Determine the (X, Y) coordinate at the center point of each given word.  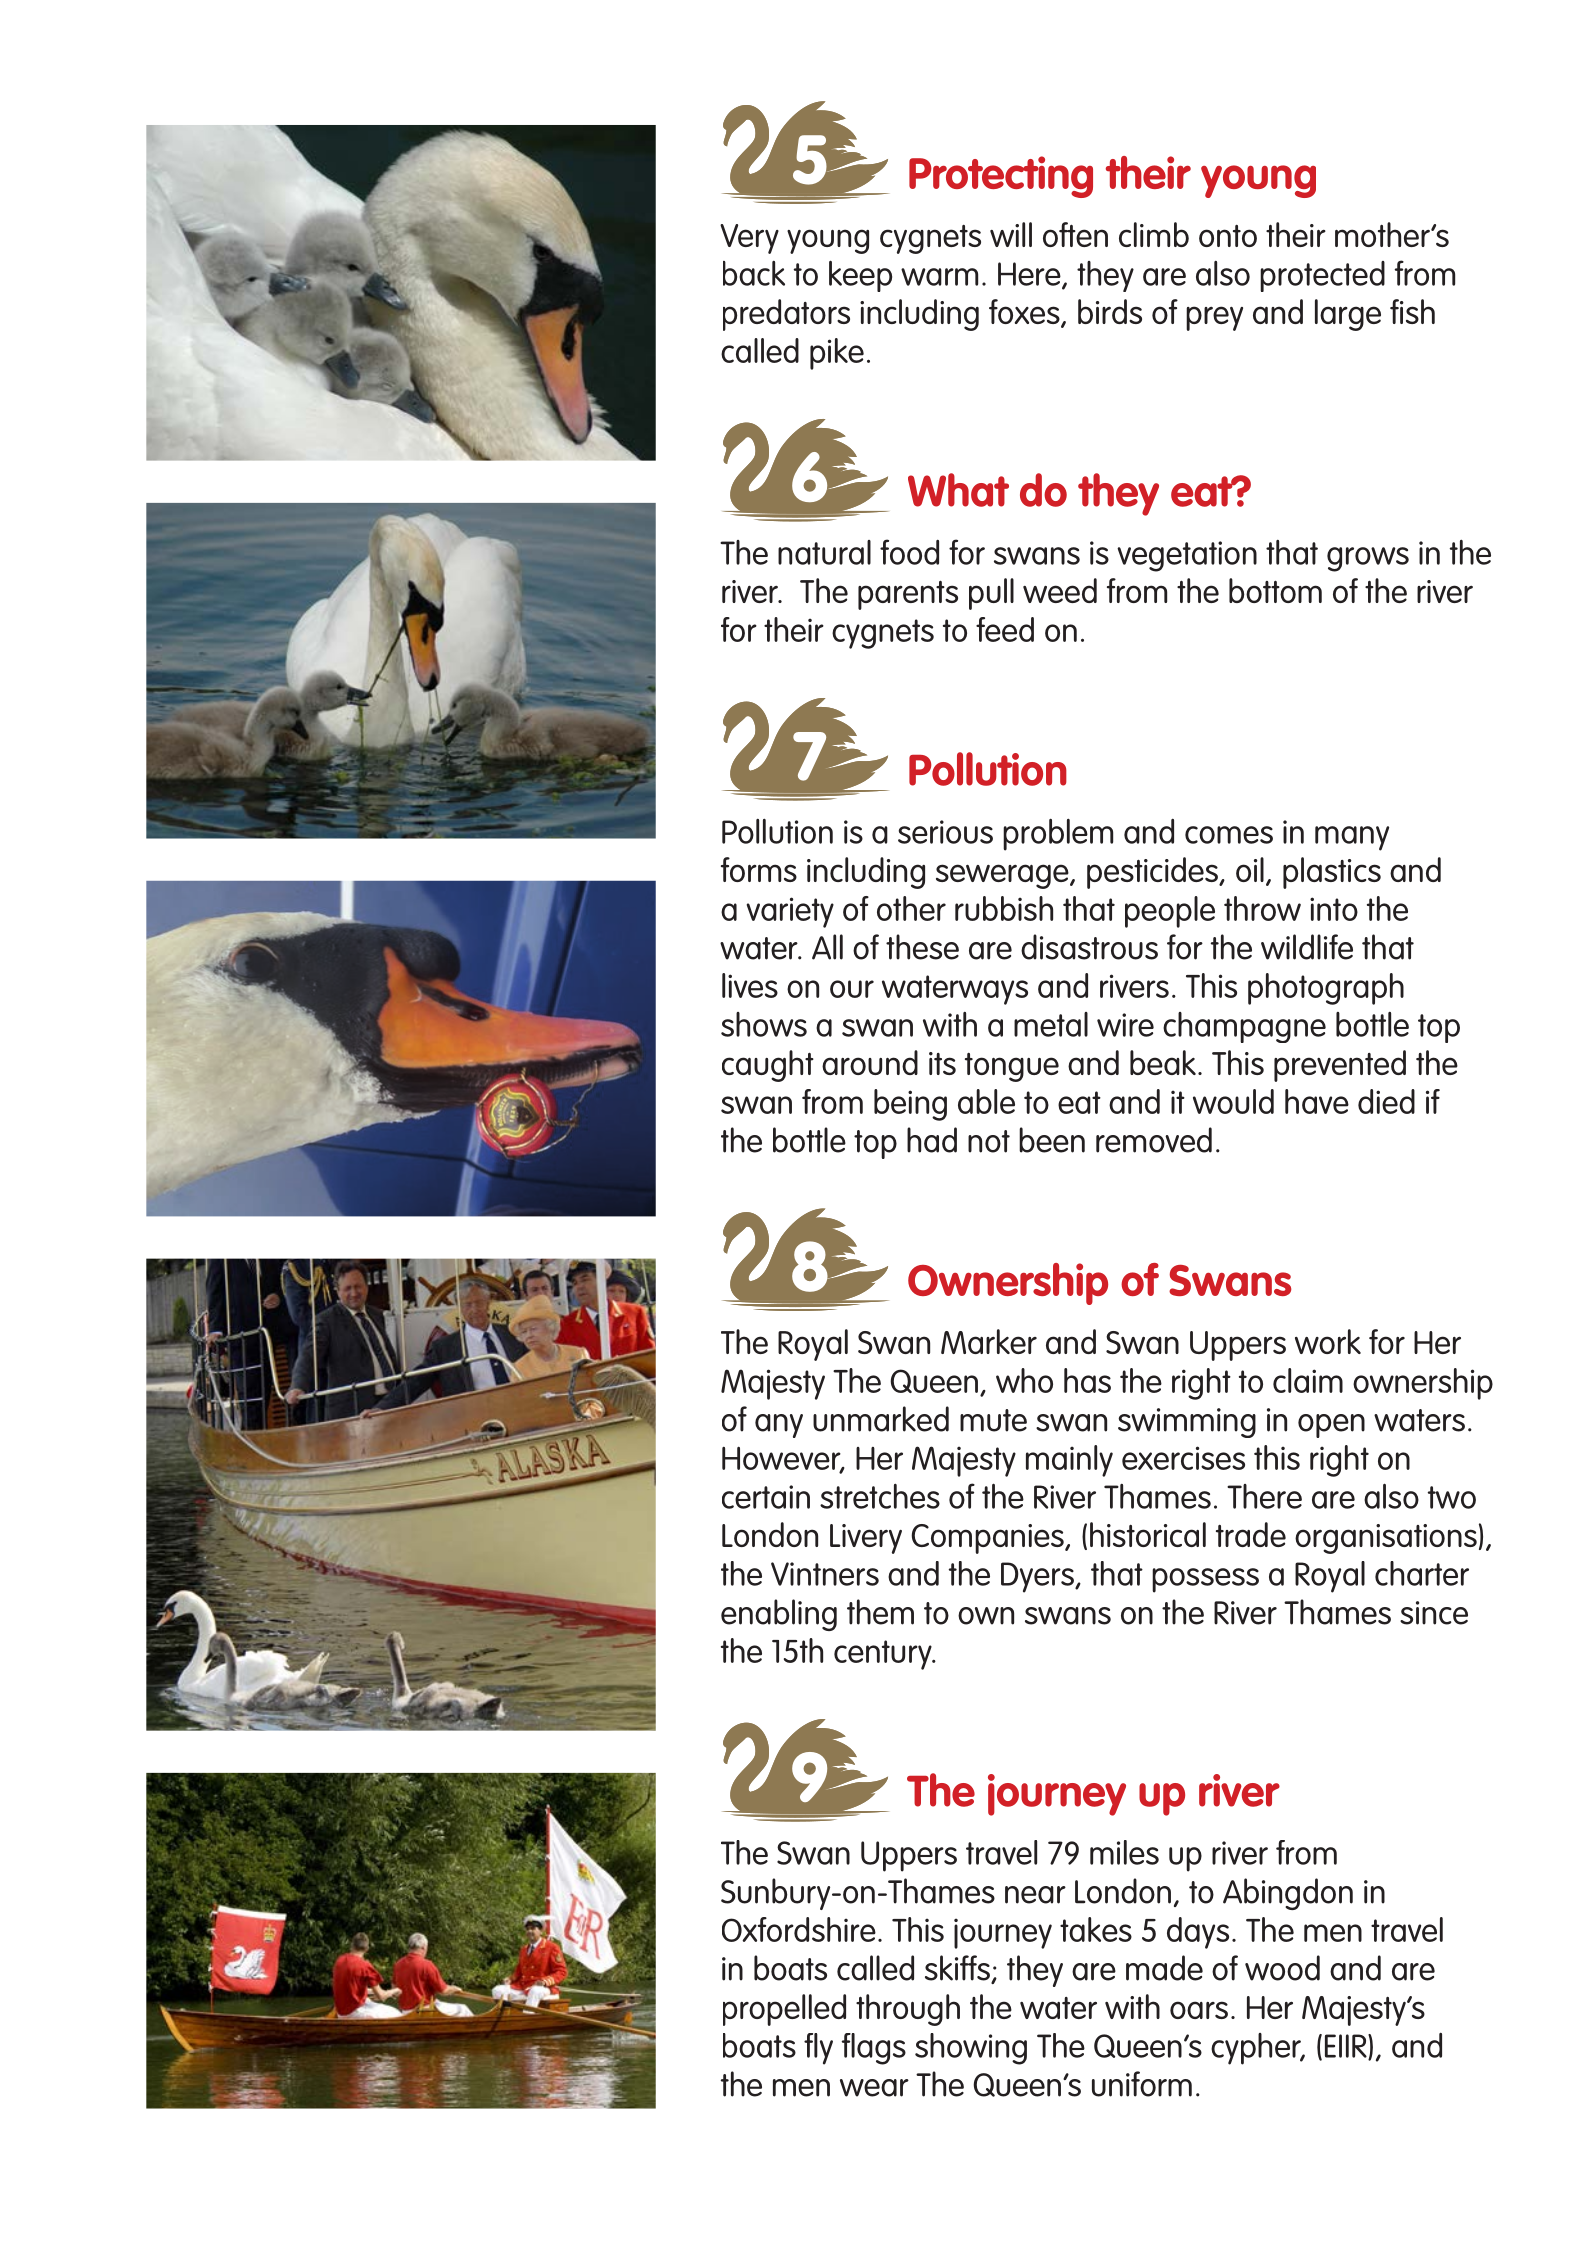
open (1331, 1426)
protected (1322, 276)
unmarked (881, 1419)
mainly (1069, 1461)
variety (790, 912)
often (1075, 234)
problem (1058, 835)
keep (860, 276)
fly (818, 2049)
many (1352, 838)
